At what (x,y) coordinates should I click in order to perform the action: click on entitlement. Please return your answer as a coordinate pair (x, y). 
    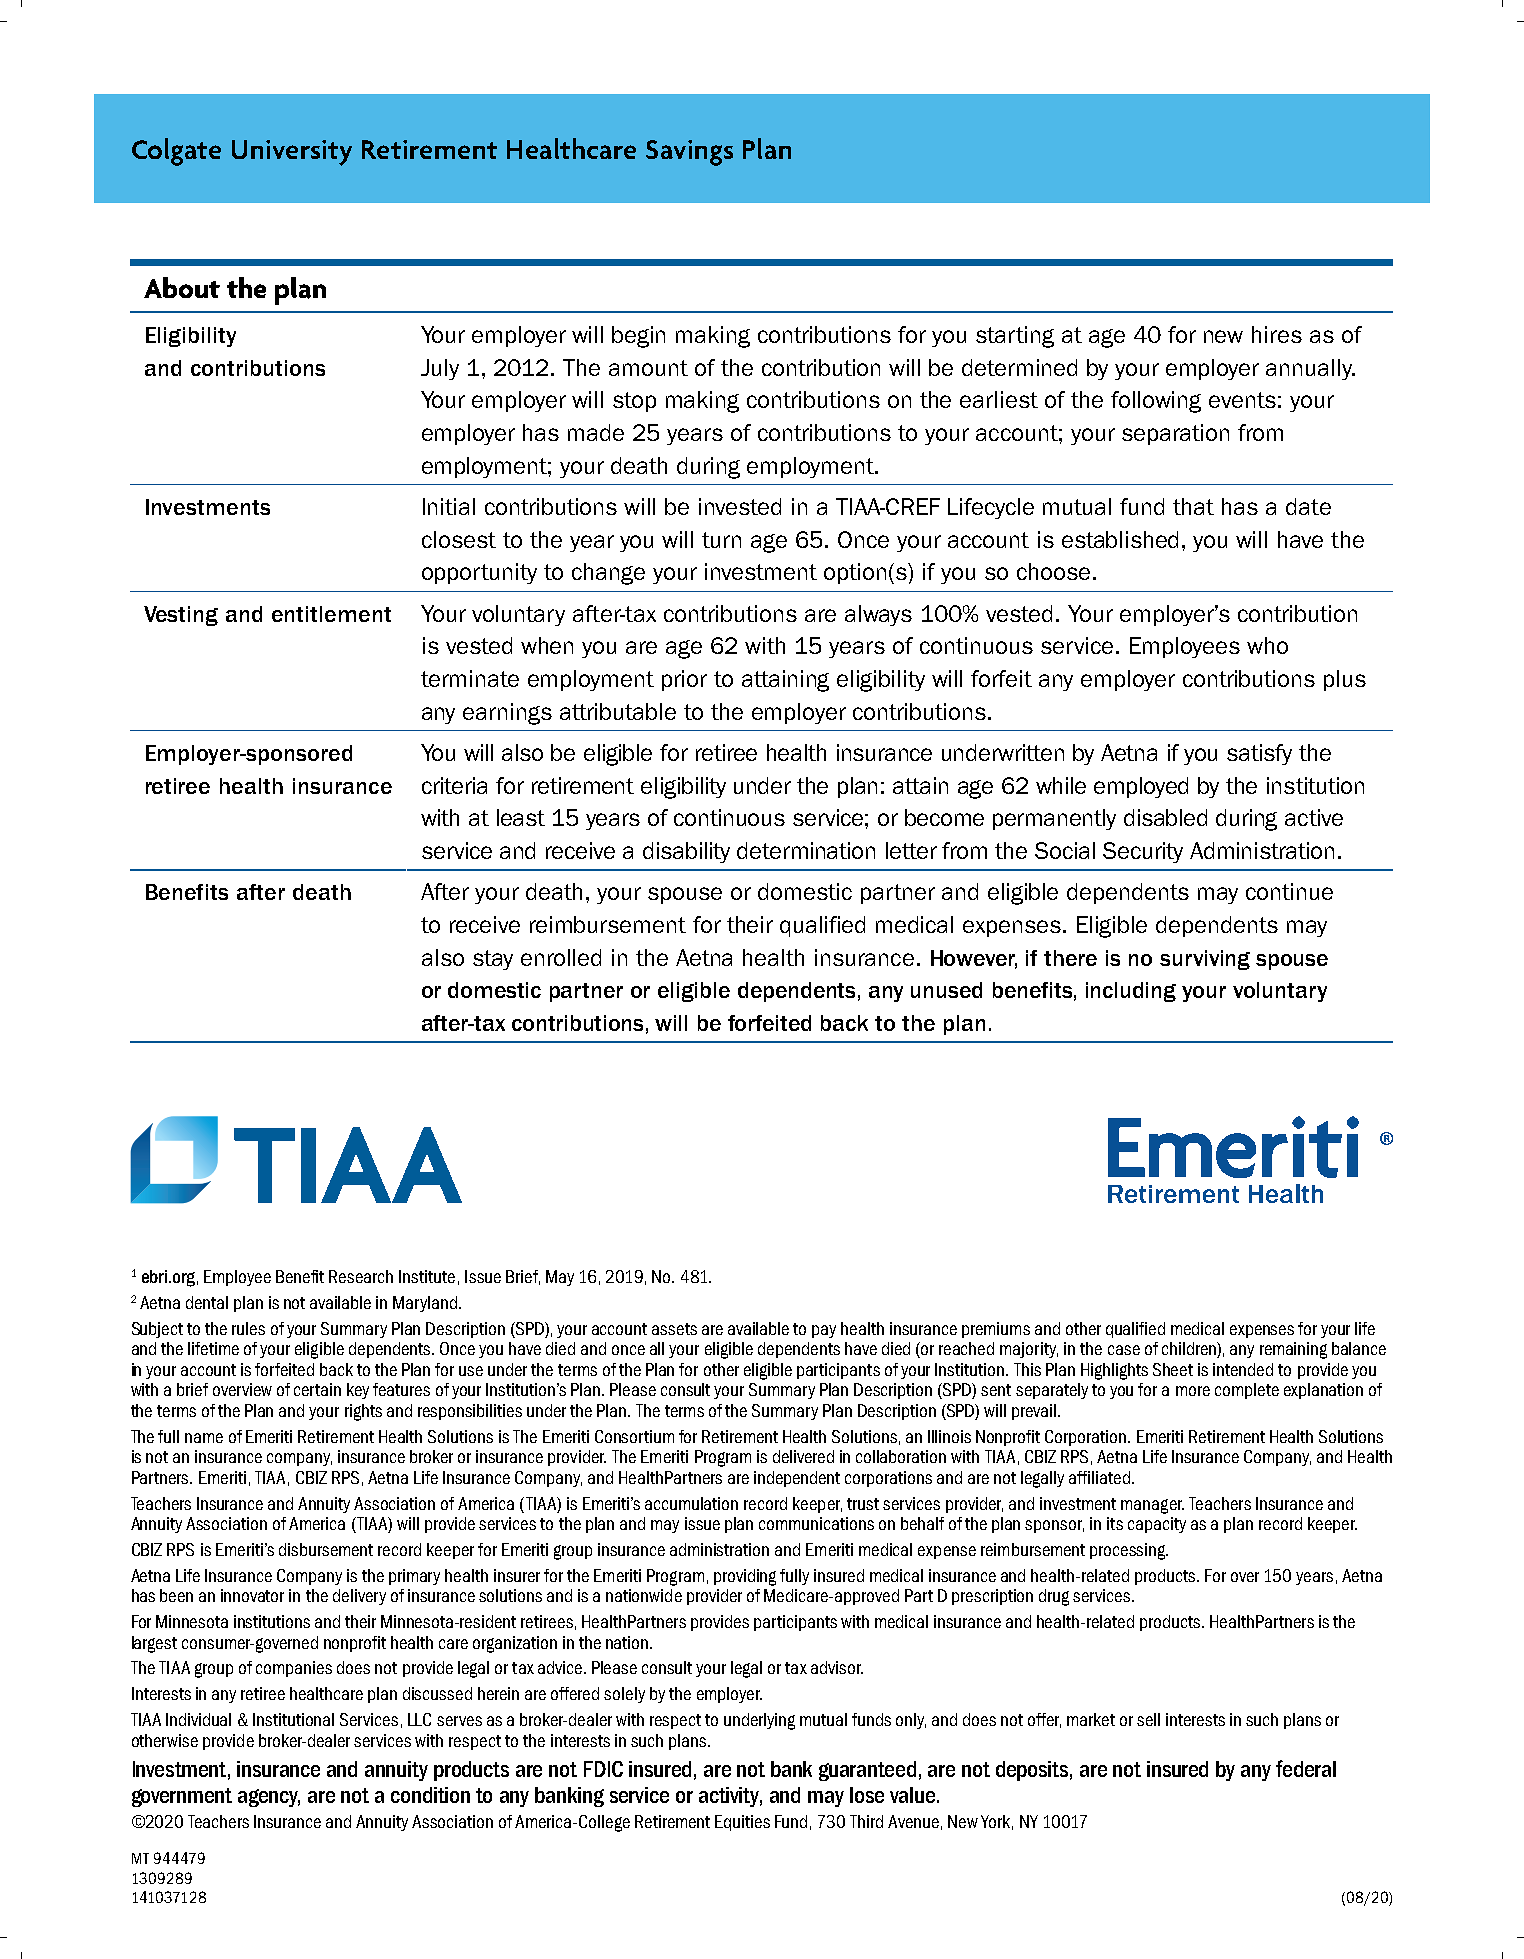
    Looking at the image, I should click on (331, 614).
